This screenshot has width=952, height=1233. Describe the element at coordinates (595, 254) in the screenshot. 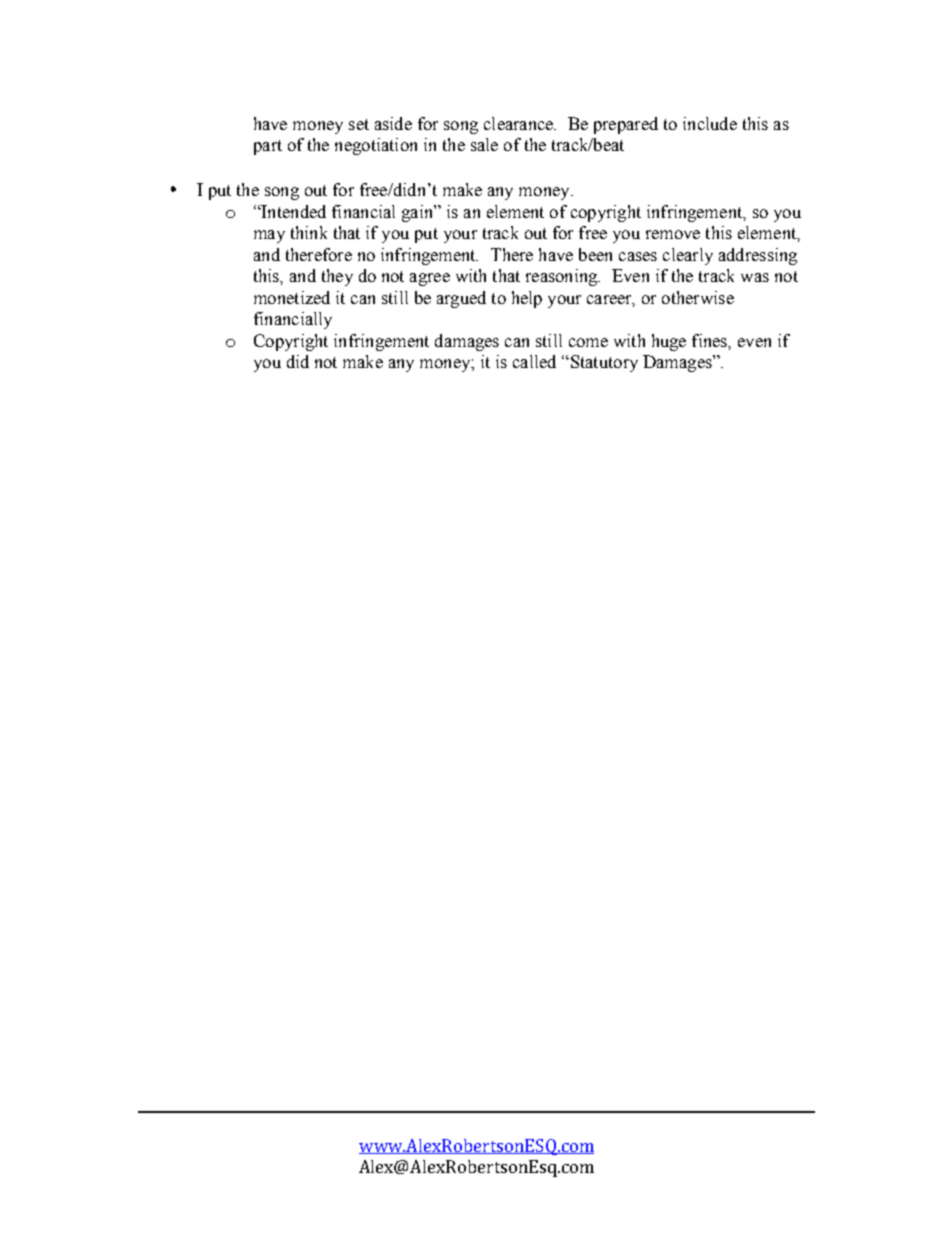

I see `been` at that location.
